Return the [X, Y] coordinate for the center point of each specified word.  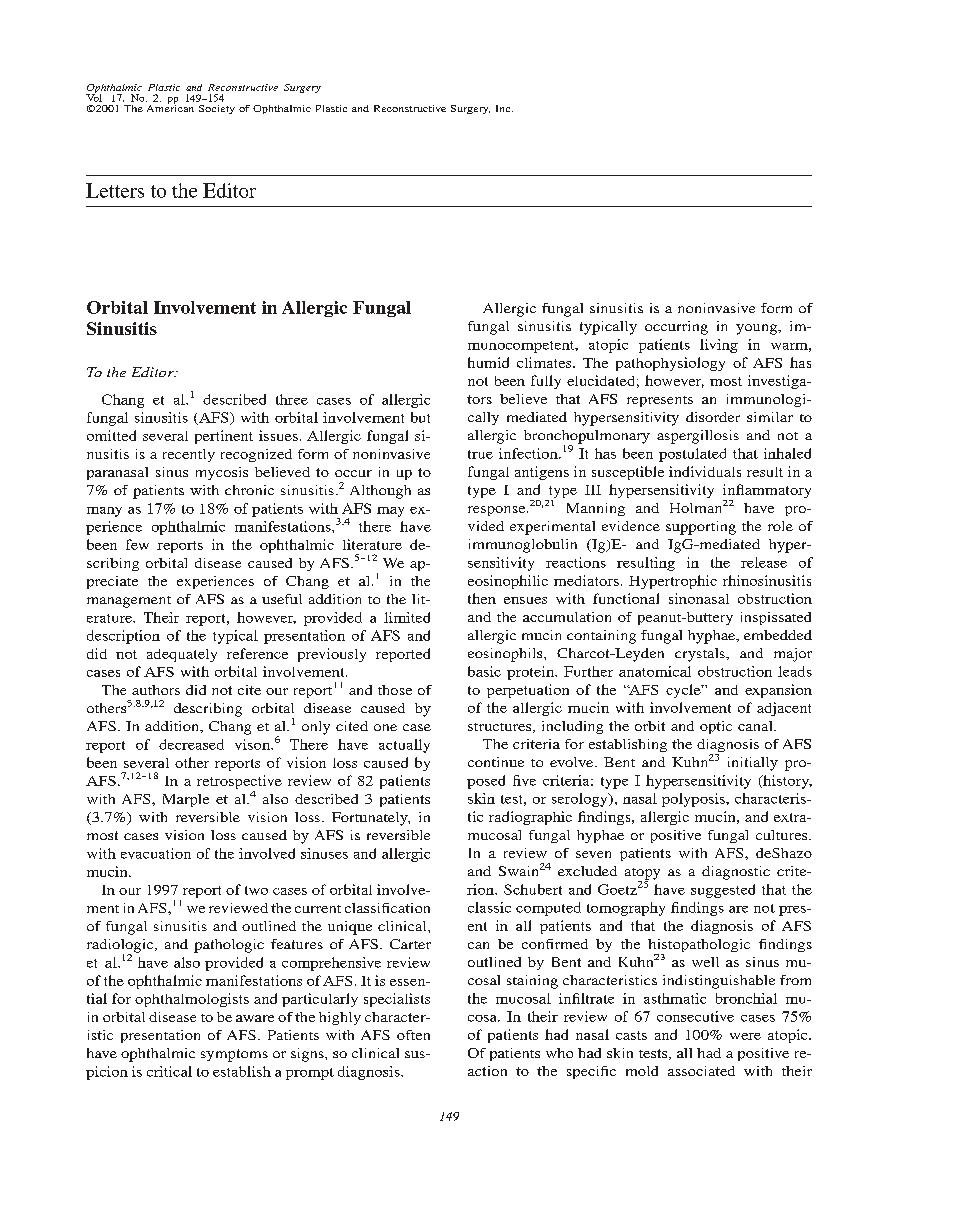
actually [404, 746]
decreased [191, 744]
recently [189, 455]
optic [716, 727]
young [757, 329]
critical [169, 1071]
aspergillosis [698, 437]
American [170, 107]
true [480, 454]
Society [217, 109]
